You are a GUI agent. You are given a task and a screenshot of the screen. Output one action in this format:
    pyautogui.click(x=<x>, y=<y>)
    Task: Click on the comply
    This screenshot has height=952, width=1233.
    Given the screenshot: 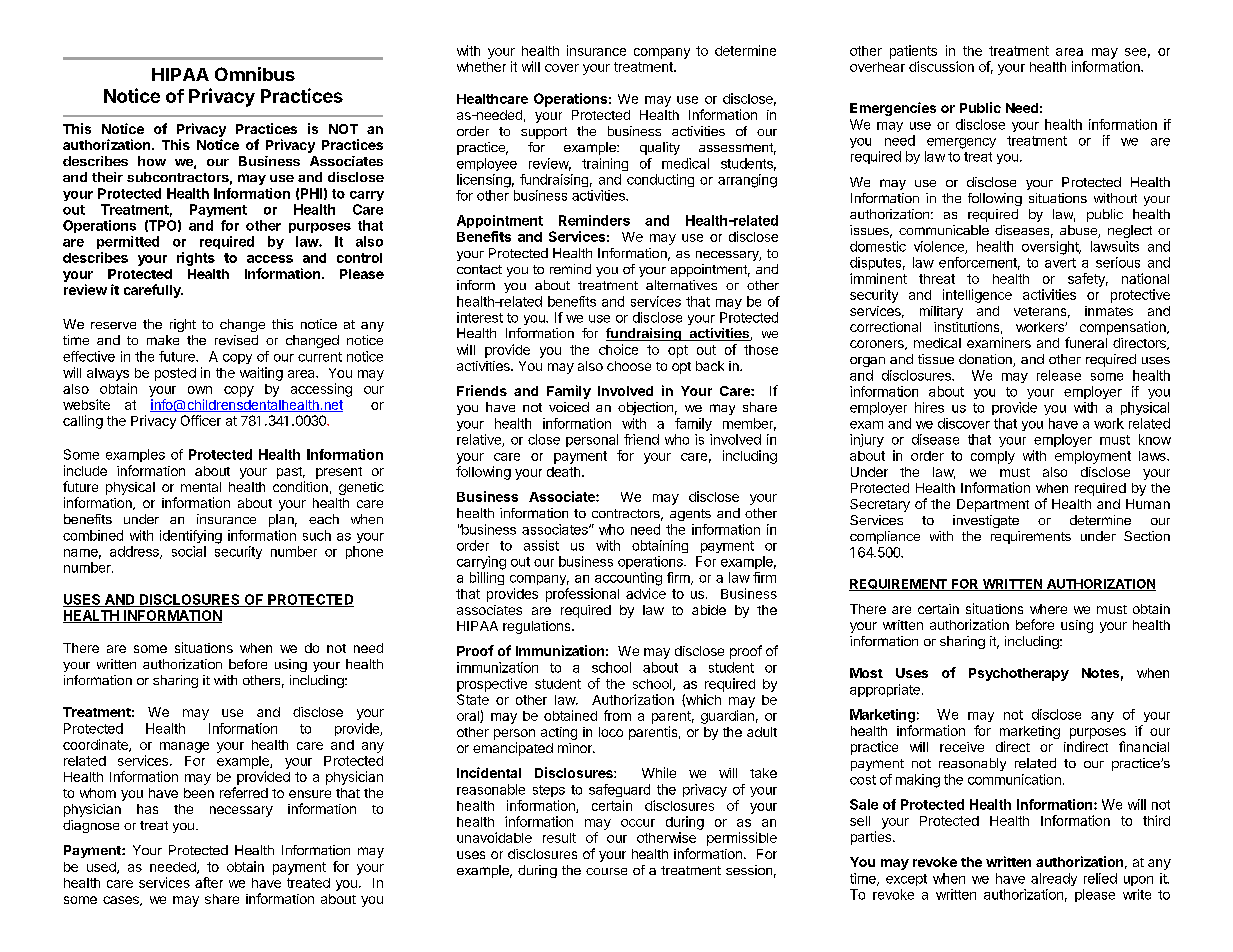 What is the action you would take?
    pyautogui.click(x=993, y=457)
